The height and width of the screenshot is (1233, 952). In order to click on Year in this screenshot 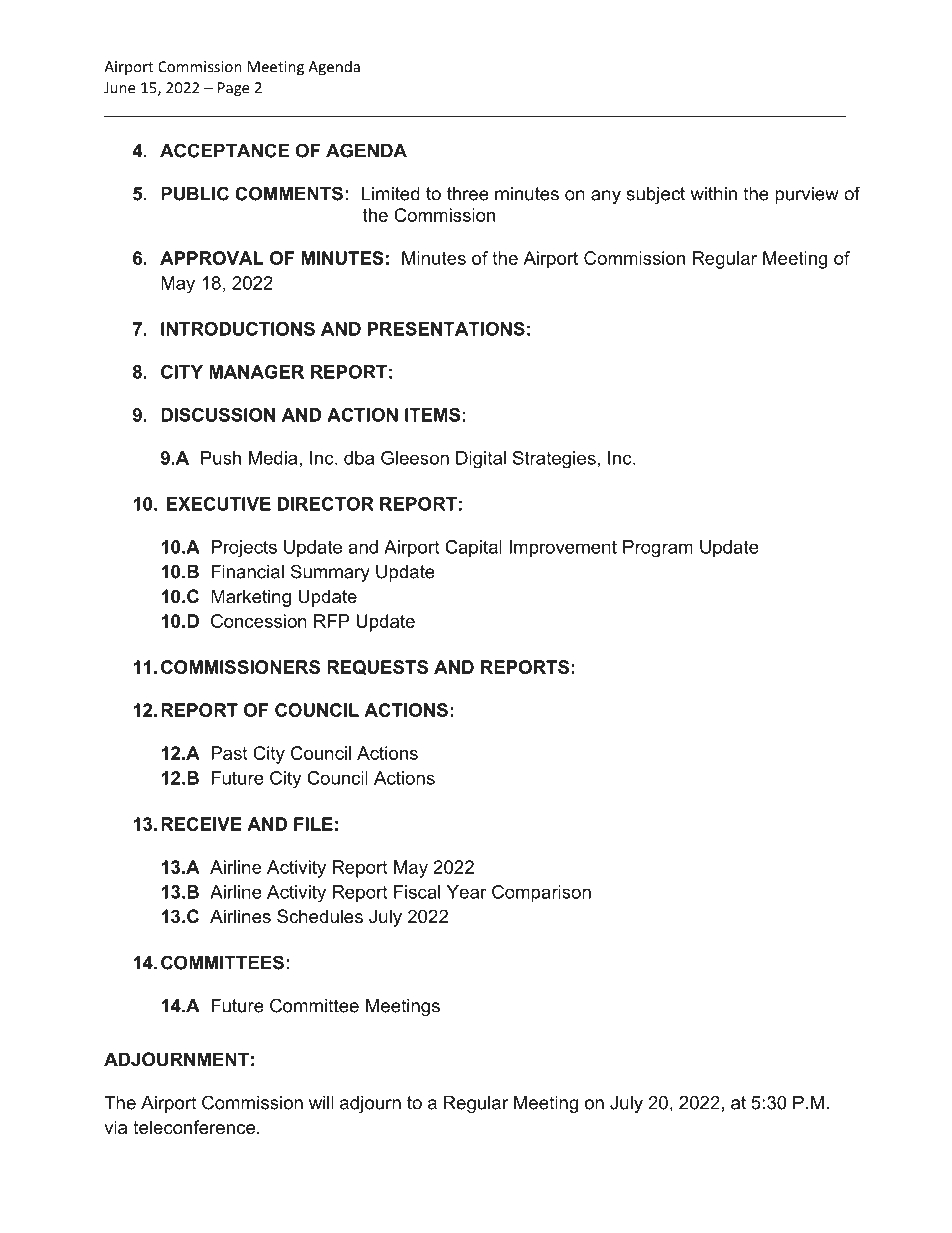, I will do `click(467, 892)`.
